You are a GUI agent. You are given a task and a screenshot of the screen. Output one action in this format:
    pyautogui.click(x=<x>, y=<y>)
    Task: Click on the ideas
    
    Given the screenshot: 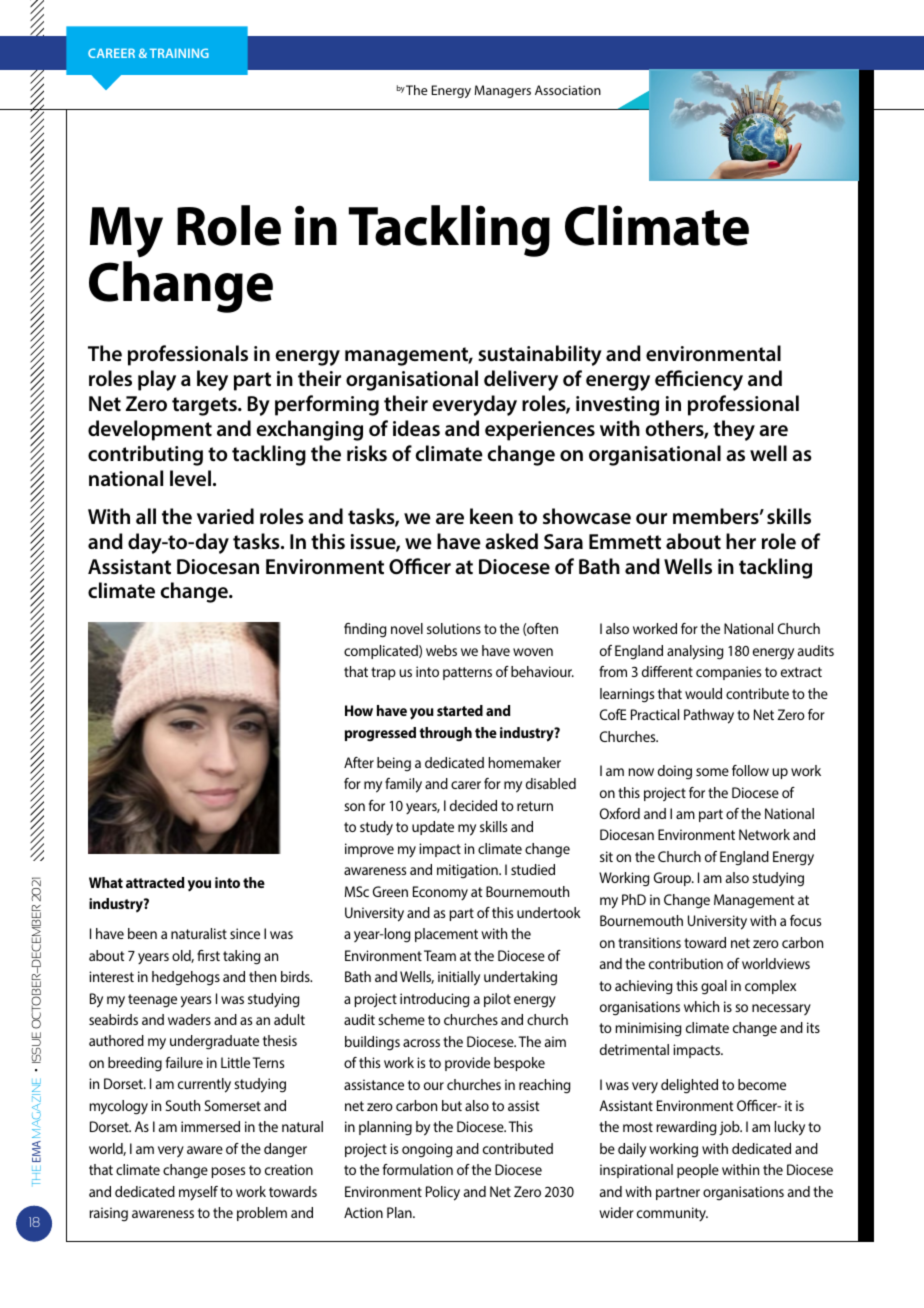 What is the action you would take?
    pyautogui.click(x=416, y=428)
